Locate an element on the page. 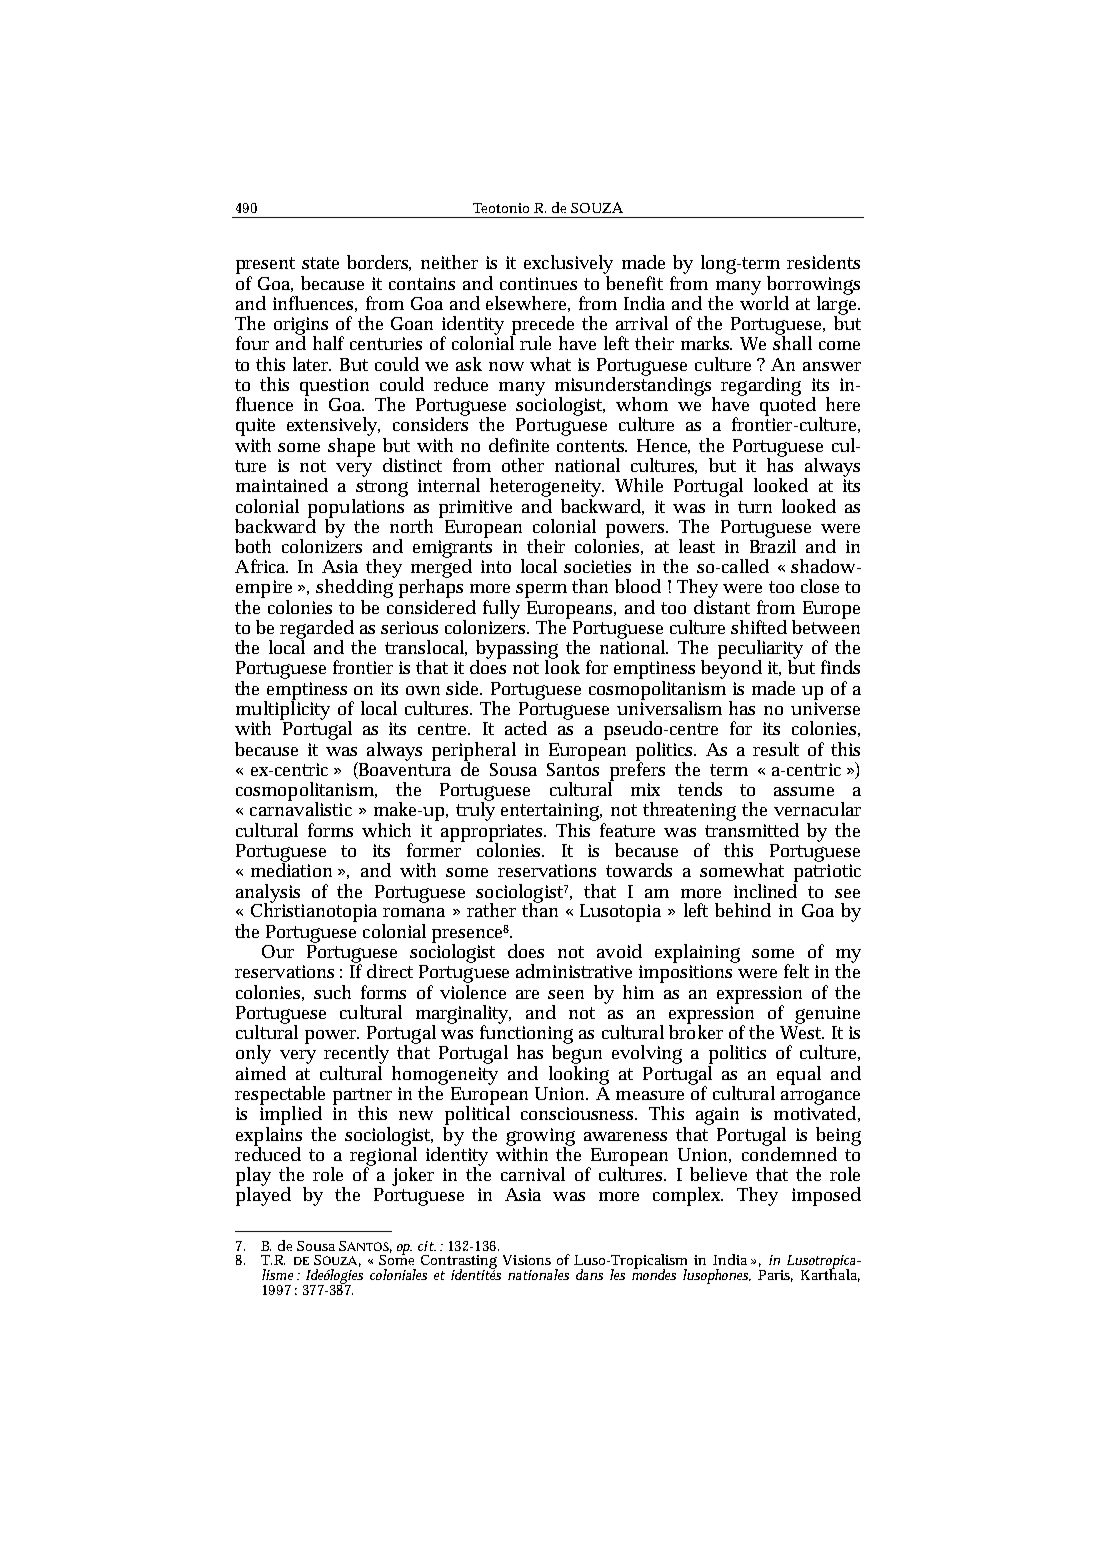  administrative is located at coordinates (574, 971).
